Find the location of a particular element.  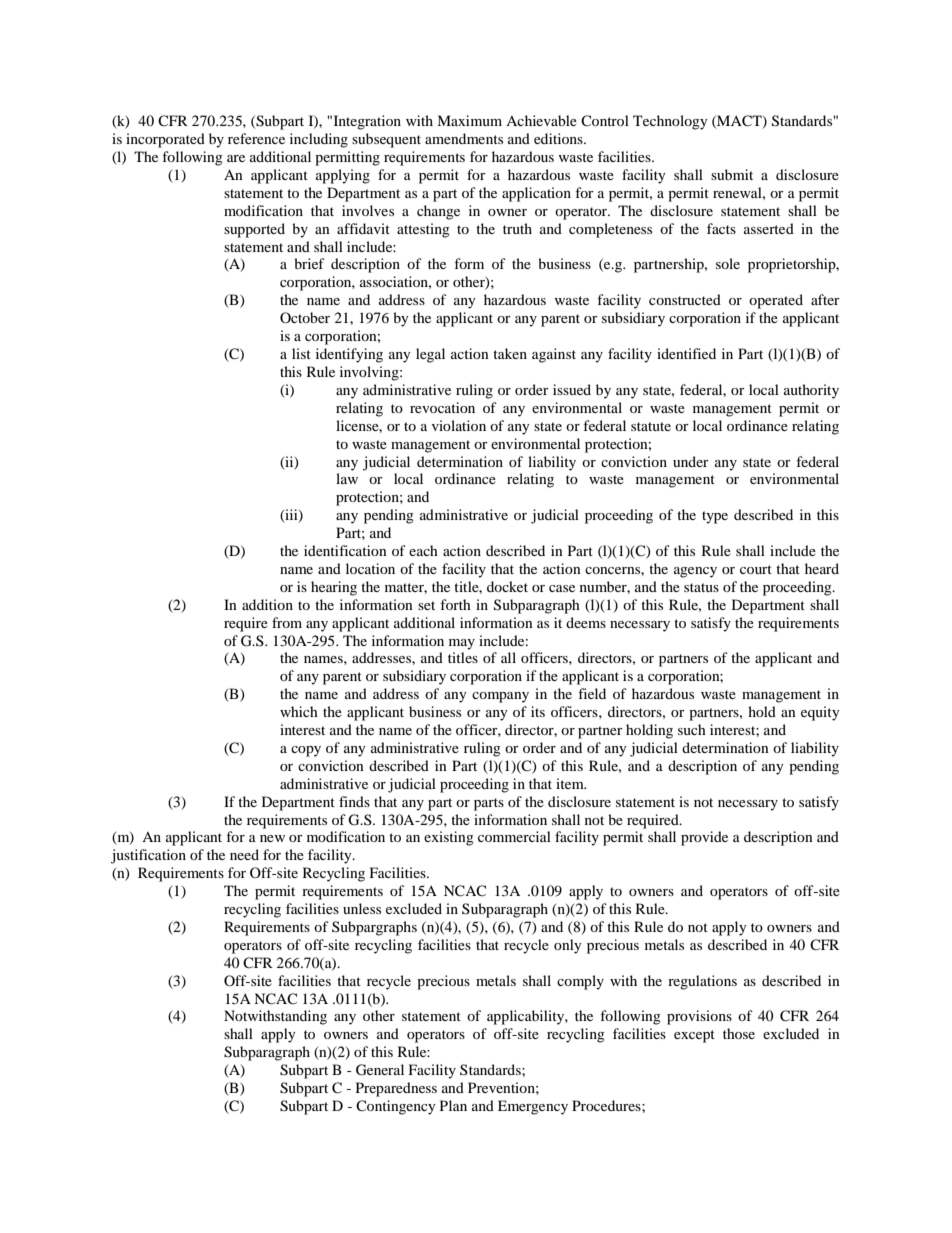

forth is located at coordinates (455, 604).
